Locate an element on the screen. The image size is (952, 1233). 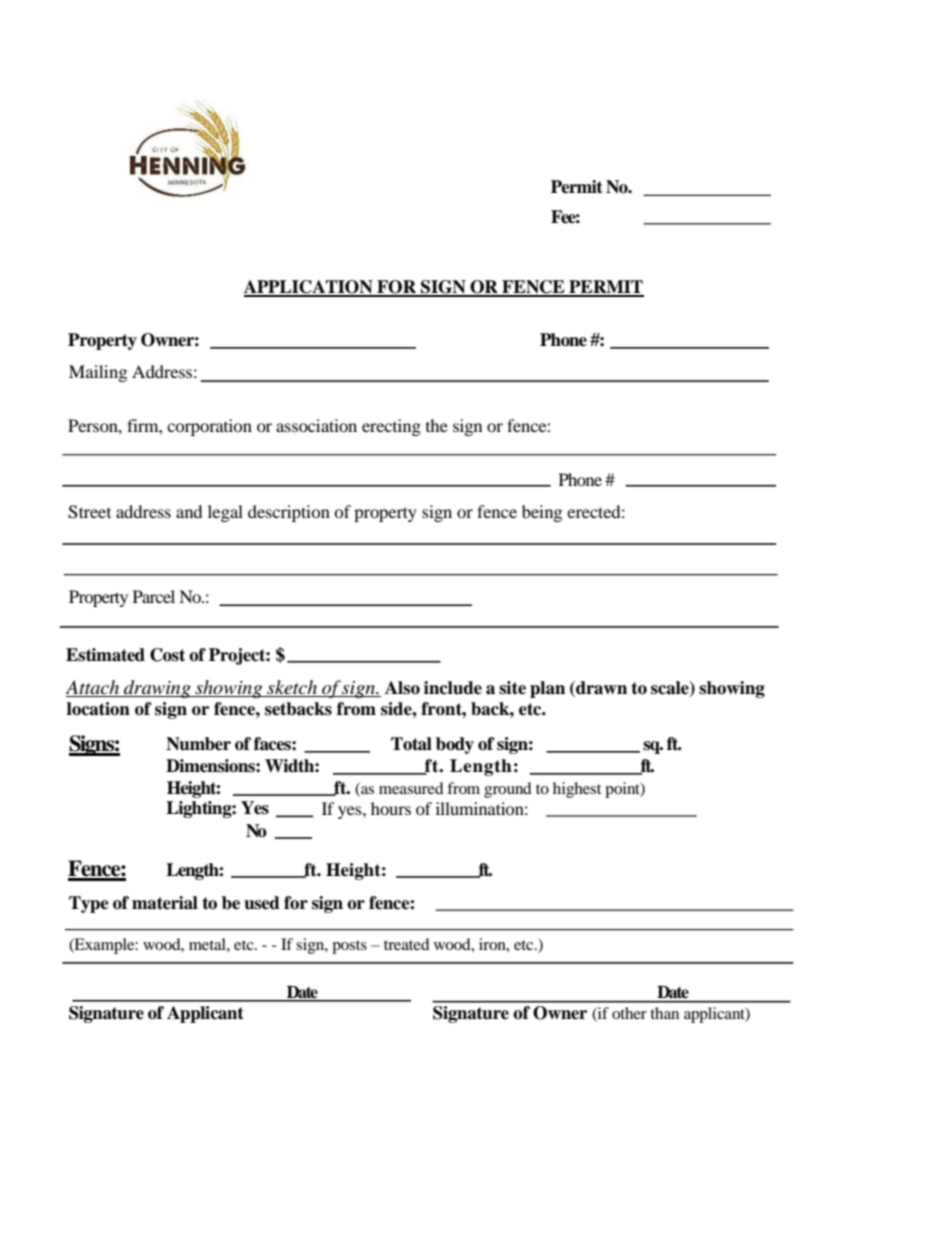
posts is located at coordinates (349, 947).
